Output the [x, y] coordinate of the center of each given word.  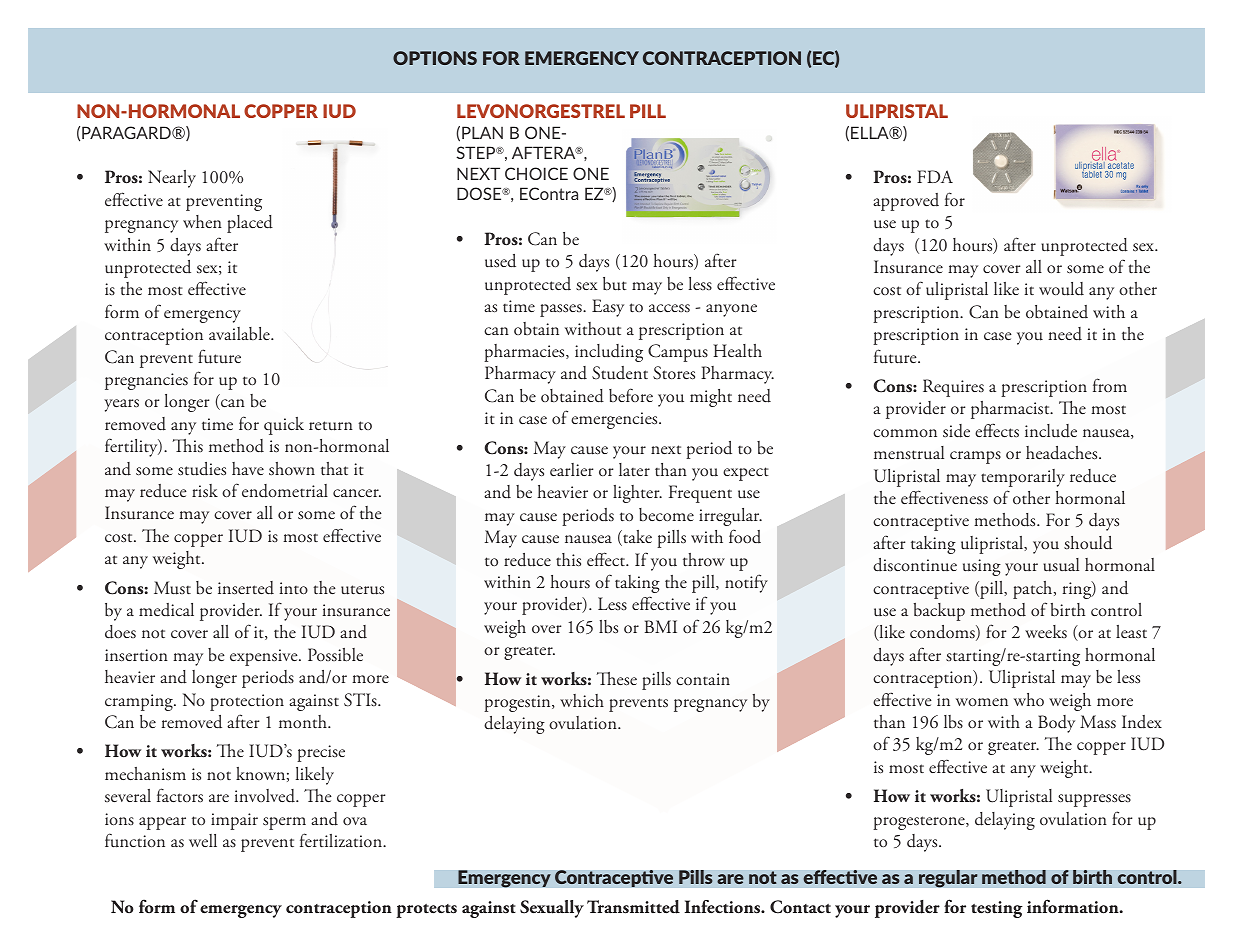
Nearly [172, 179]
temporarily [1023, 478]
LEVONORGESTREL [541, 111]
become [666, 514]
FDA [935, 176]
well [203, 840]
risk [205, 491]
